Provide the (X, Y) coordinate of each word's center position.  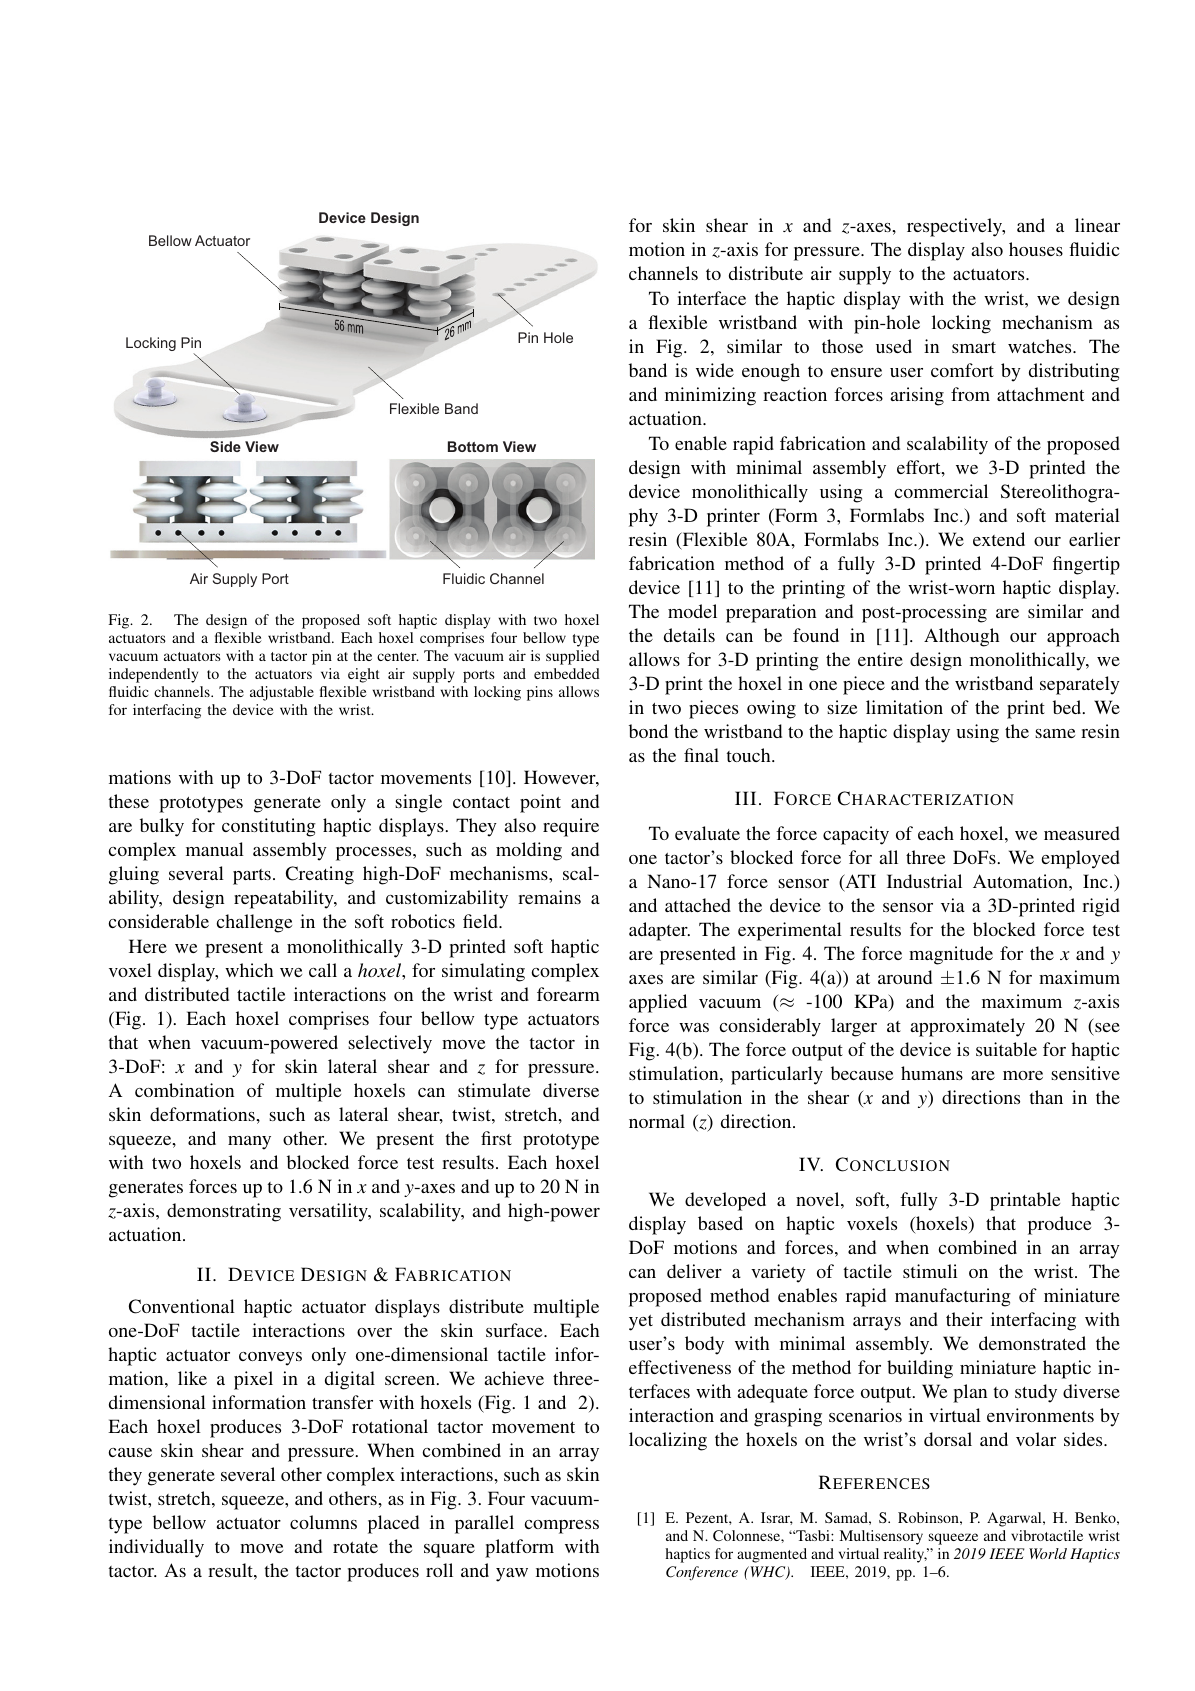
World (1048, 1553)
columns (323, 1522)
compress (561, 1527)
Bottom (473, 446)
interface (711, 298)
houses (1036, 249)
